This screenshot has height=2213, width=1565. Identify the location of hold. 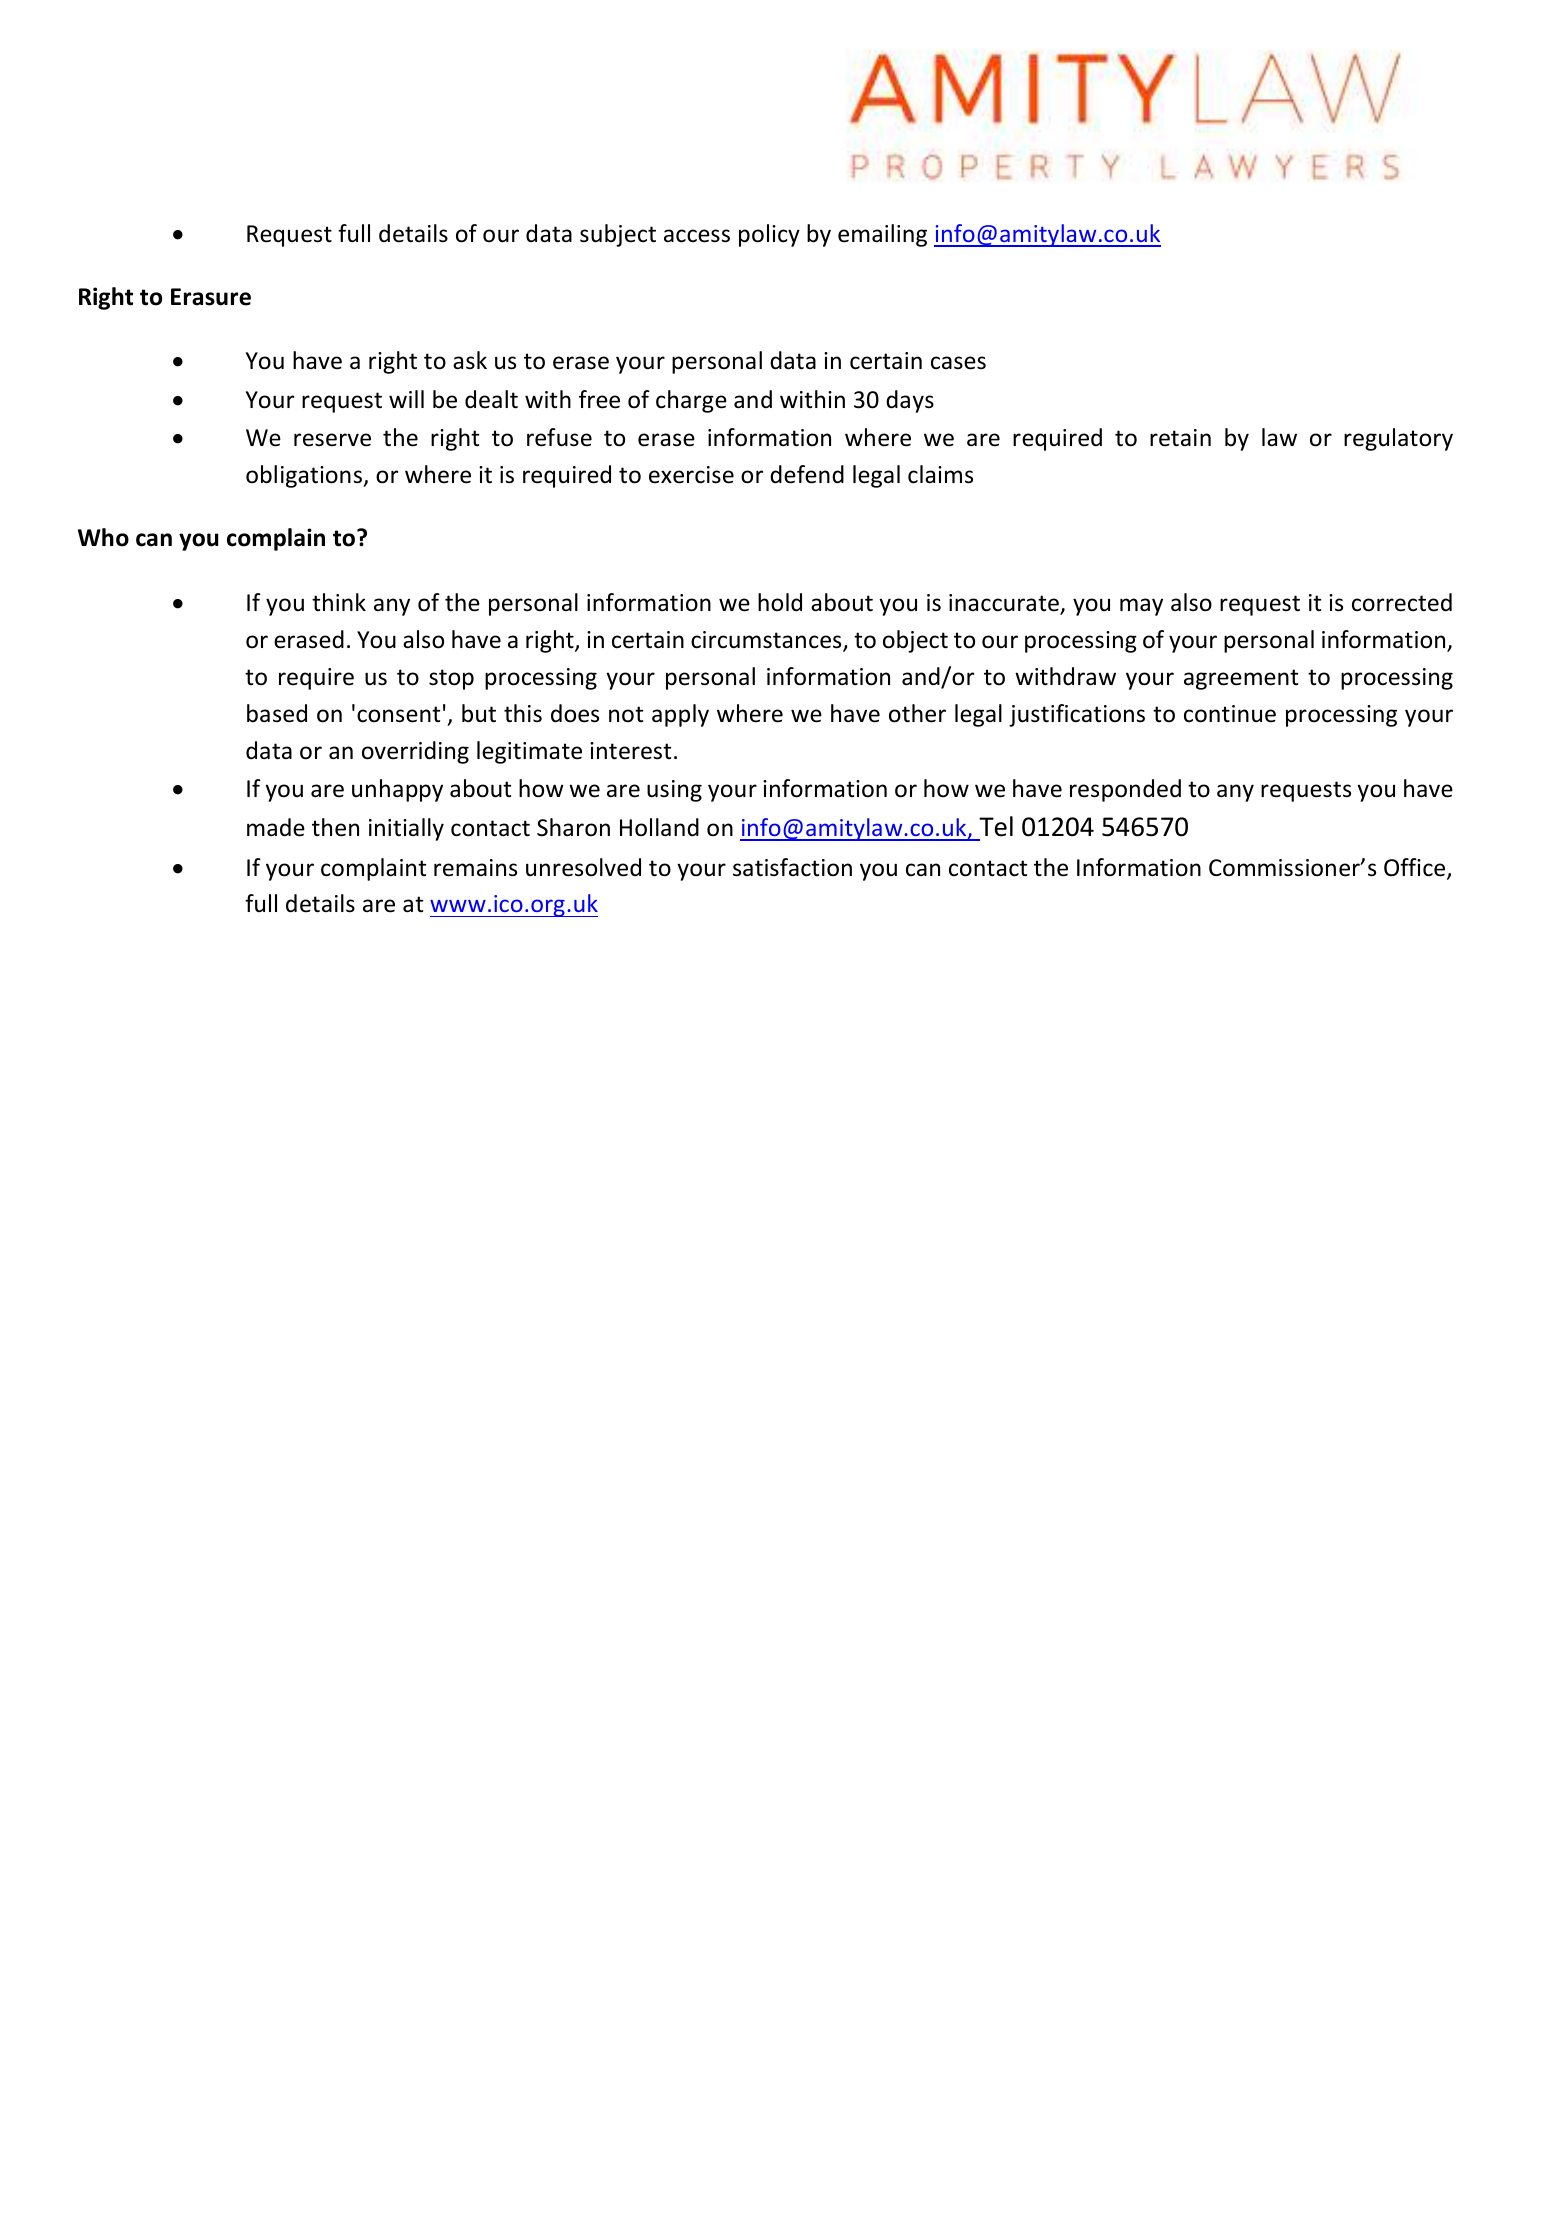
(780, 602).
